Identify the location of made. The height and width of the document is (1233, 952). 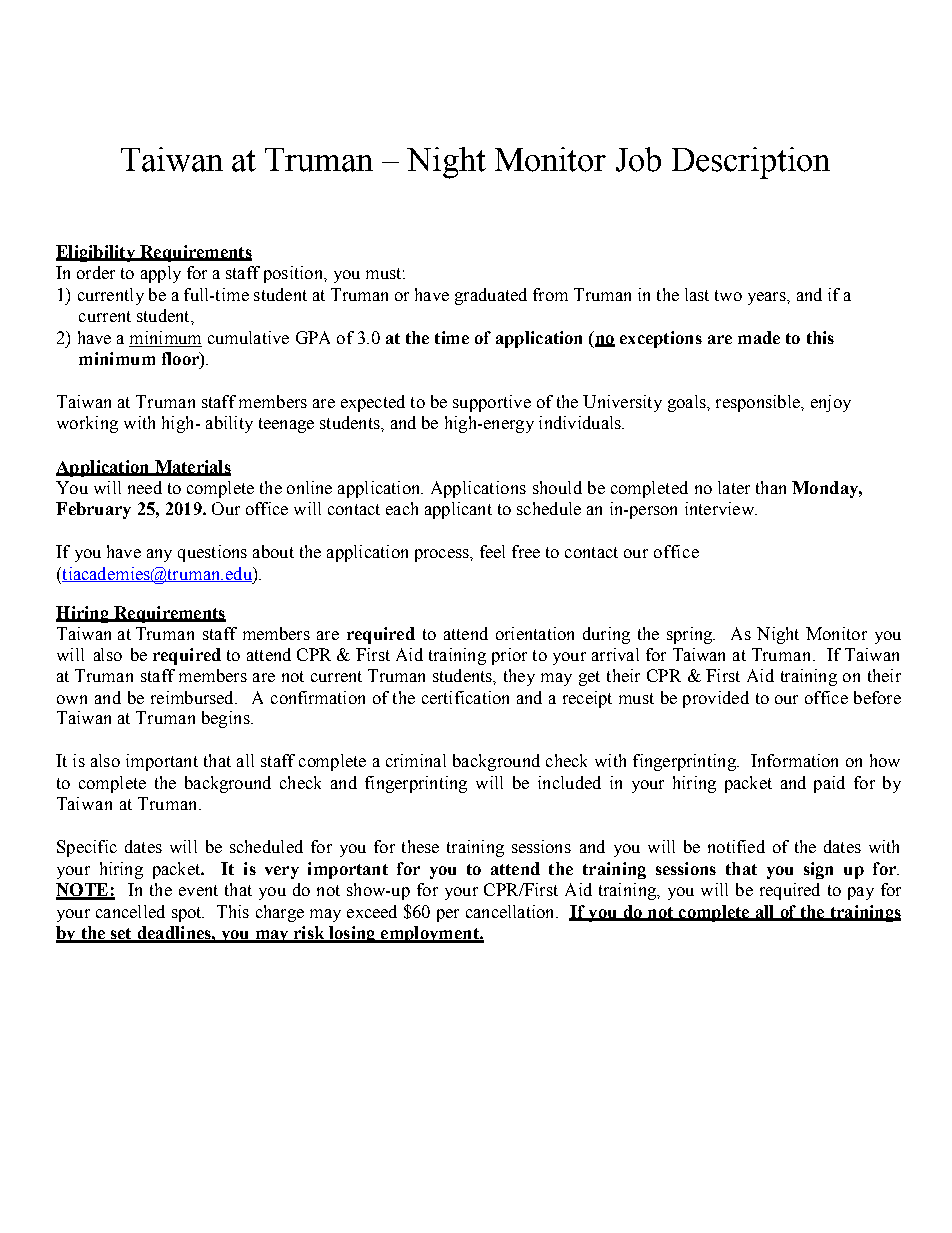
(759, 337).
